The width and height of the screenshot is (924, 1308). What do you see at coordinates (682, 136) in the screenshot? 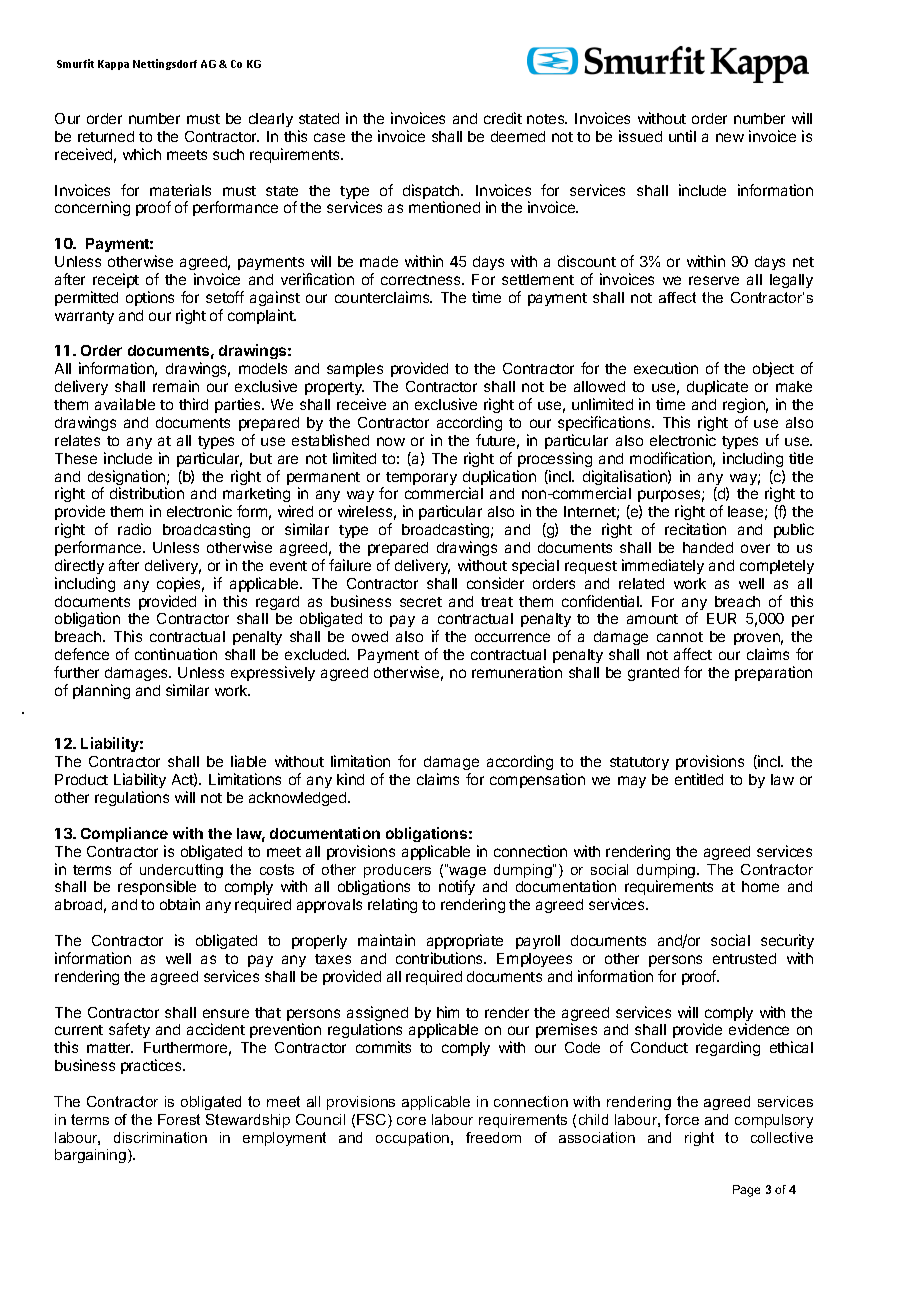
I see `until` at bounding box center [682, 136].
